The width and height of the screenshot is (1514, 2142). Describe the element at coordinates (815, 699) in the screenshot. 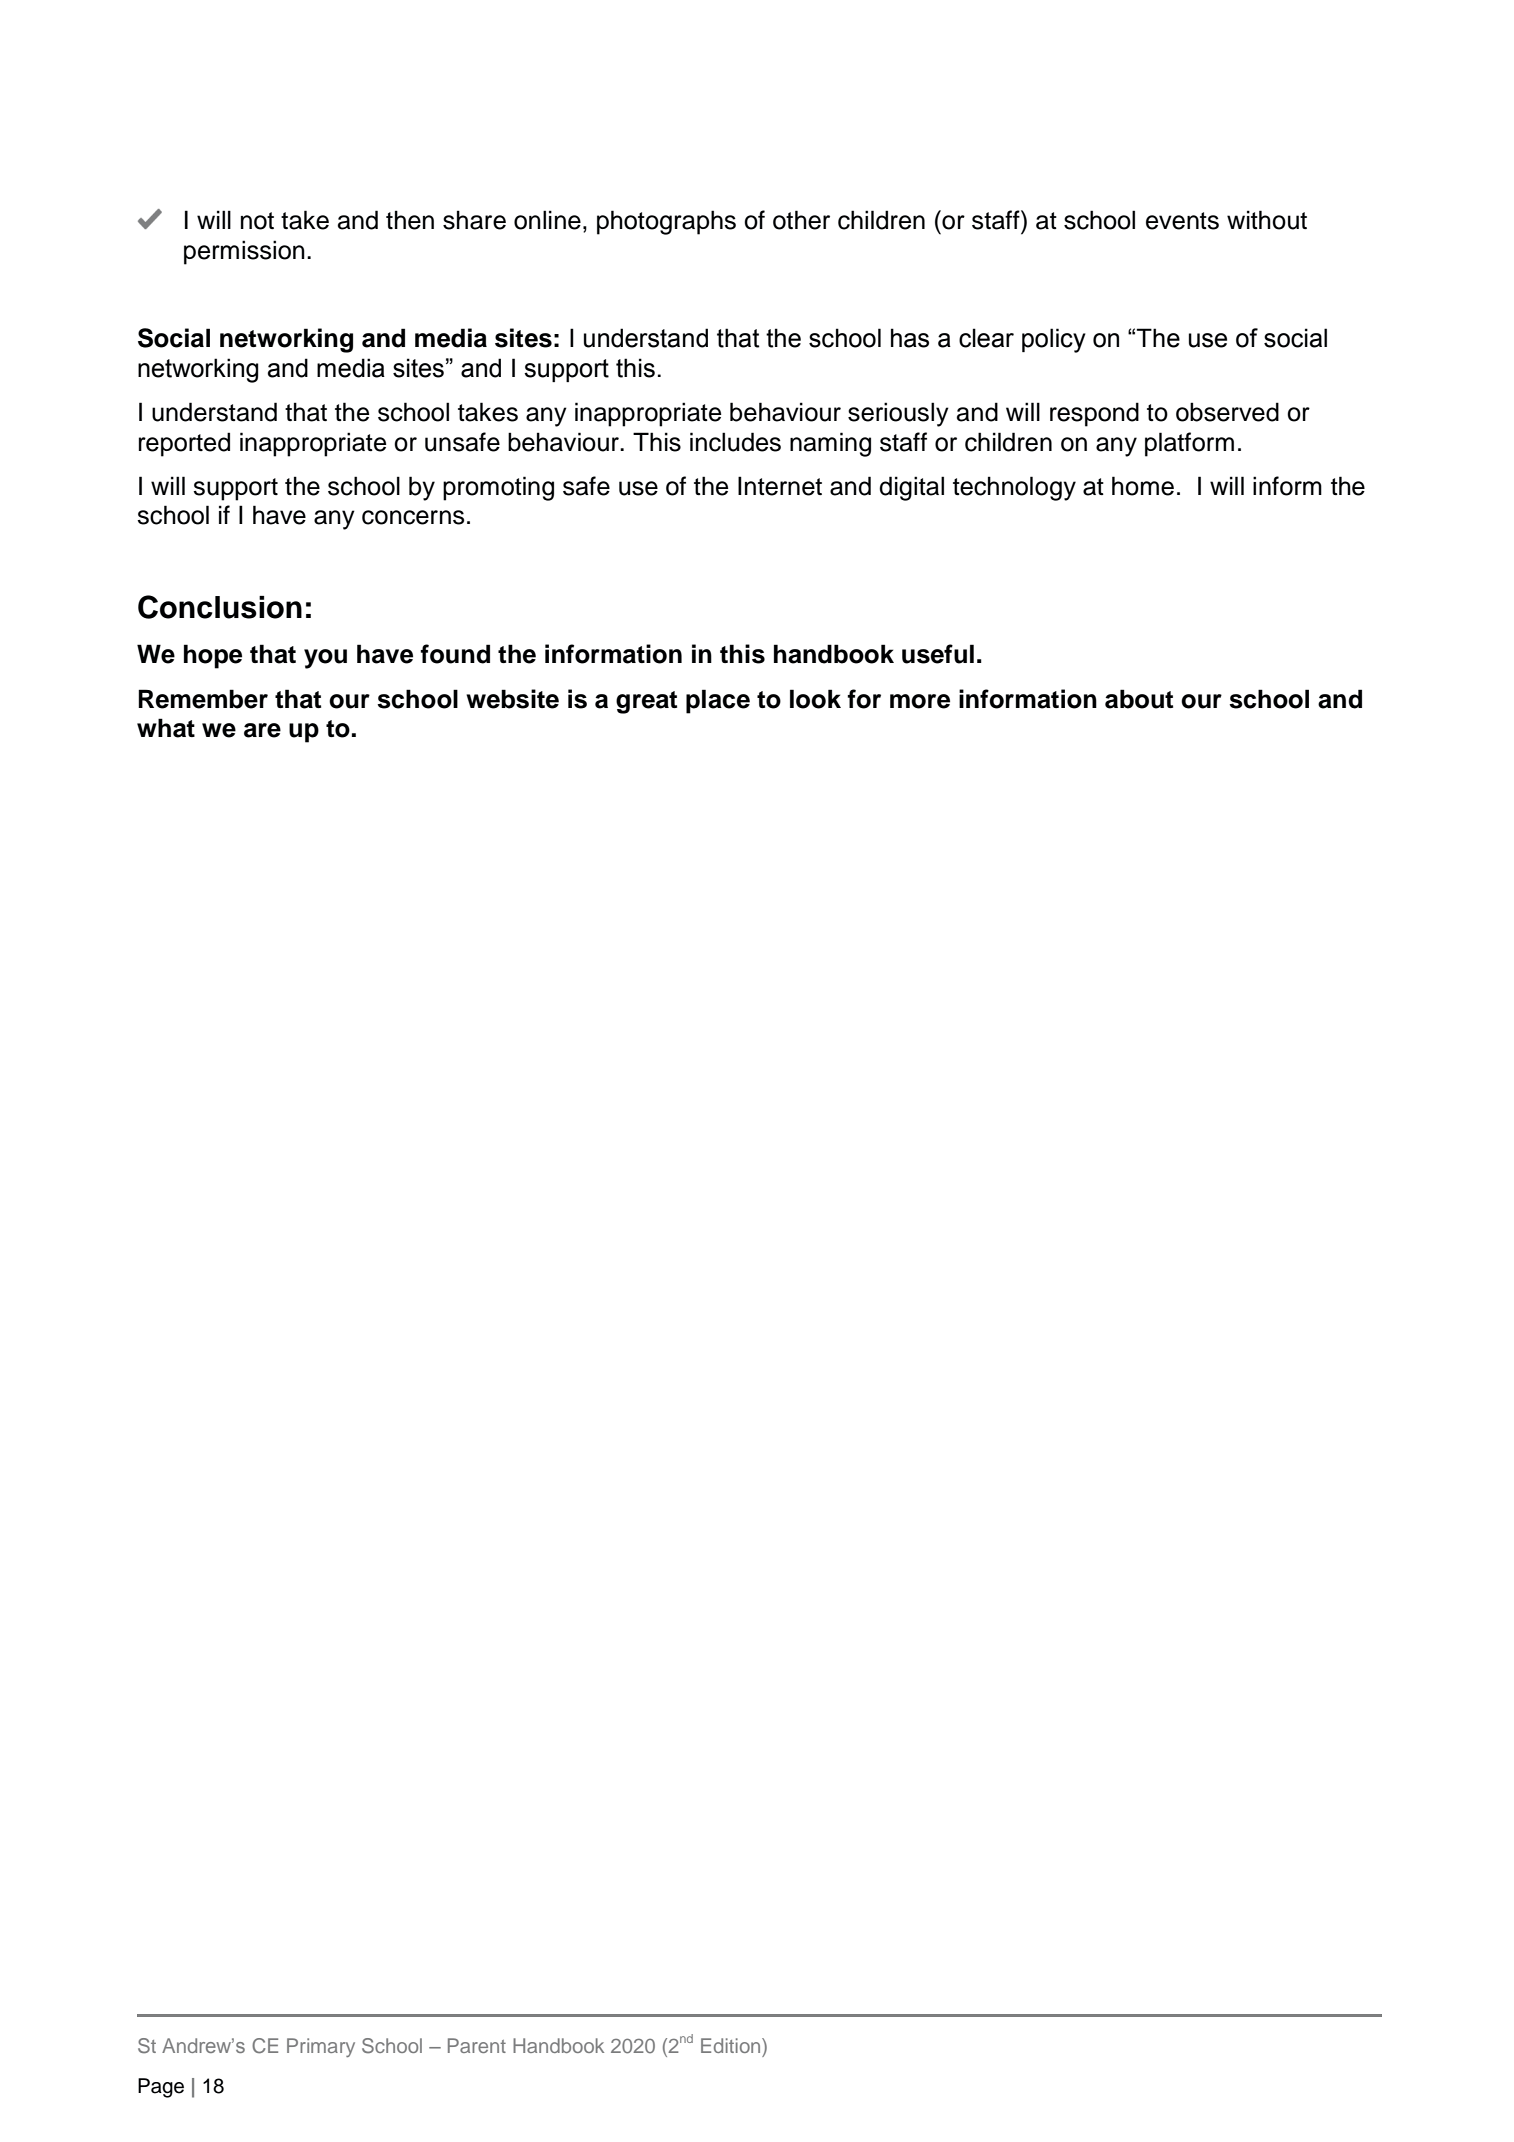

I see `look` at that location.
